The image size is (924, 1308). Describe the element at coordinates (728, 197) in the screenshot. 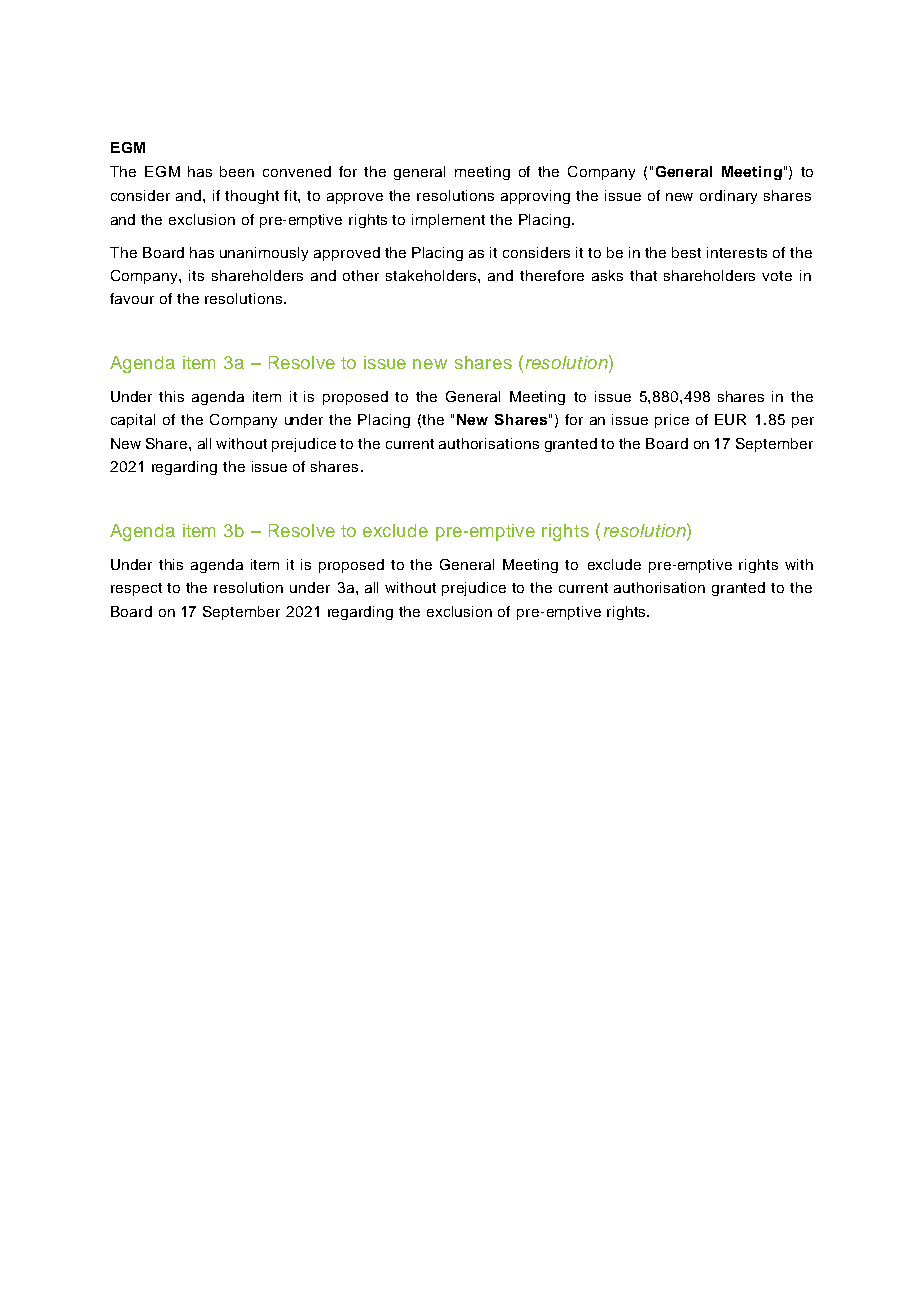

I see `ordinary` at that location.
